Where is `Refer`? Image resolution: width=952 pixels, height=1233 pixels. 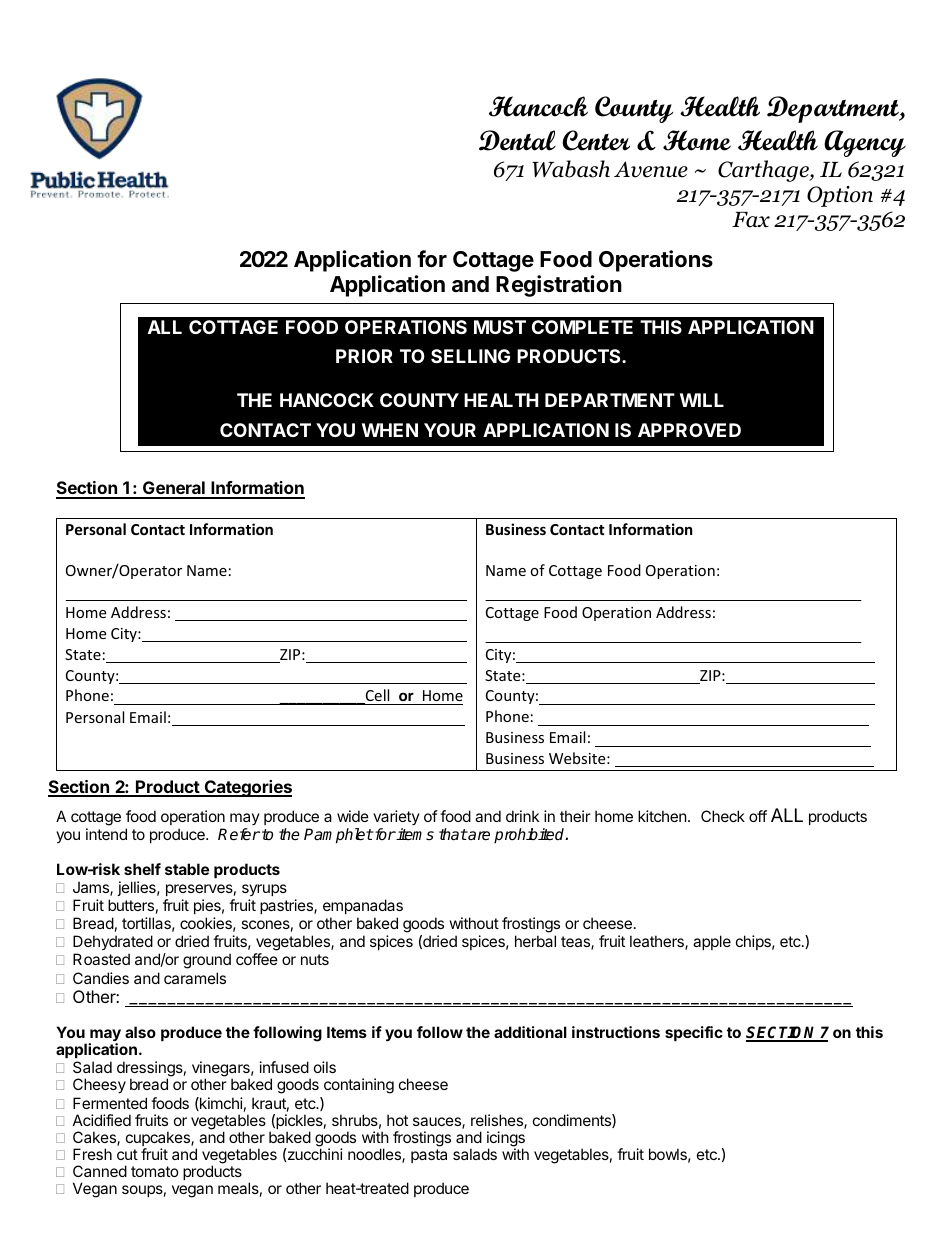
Refer is located at coordinates (239, 834).
